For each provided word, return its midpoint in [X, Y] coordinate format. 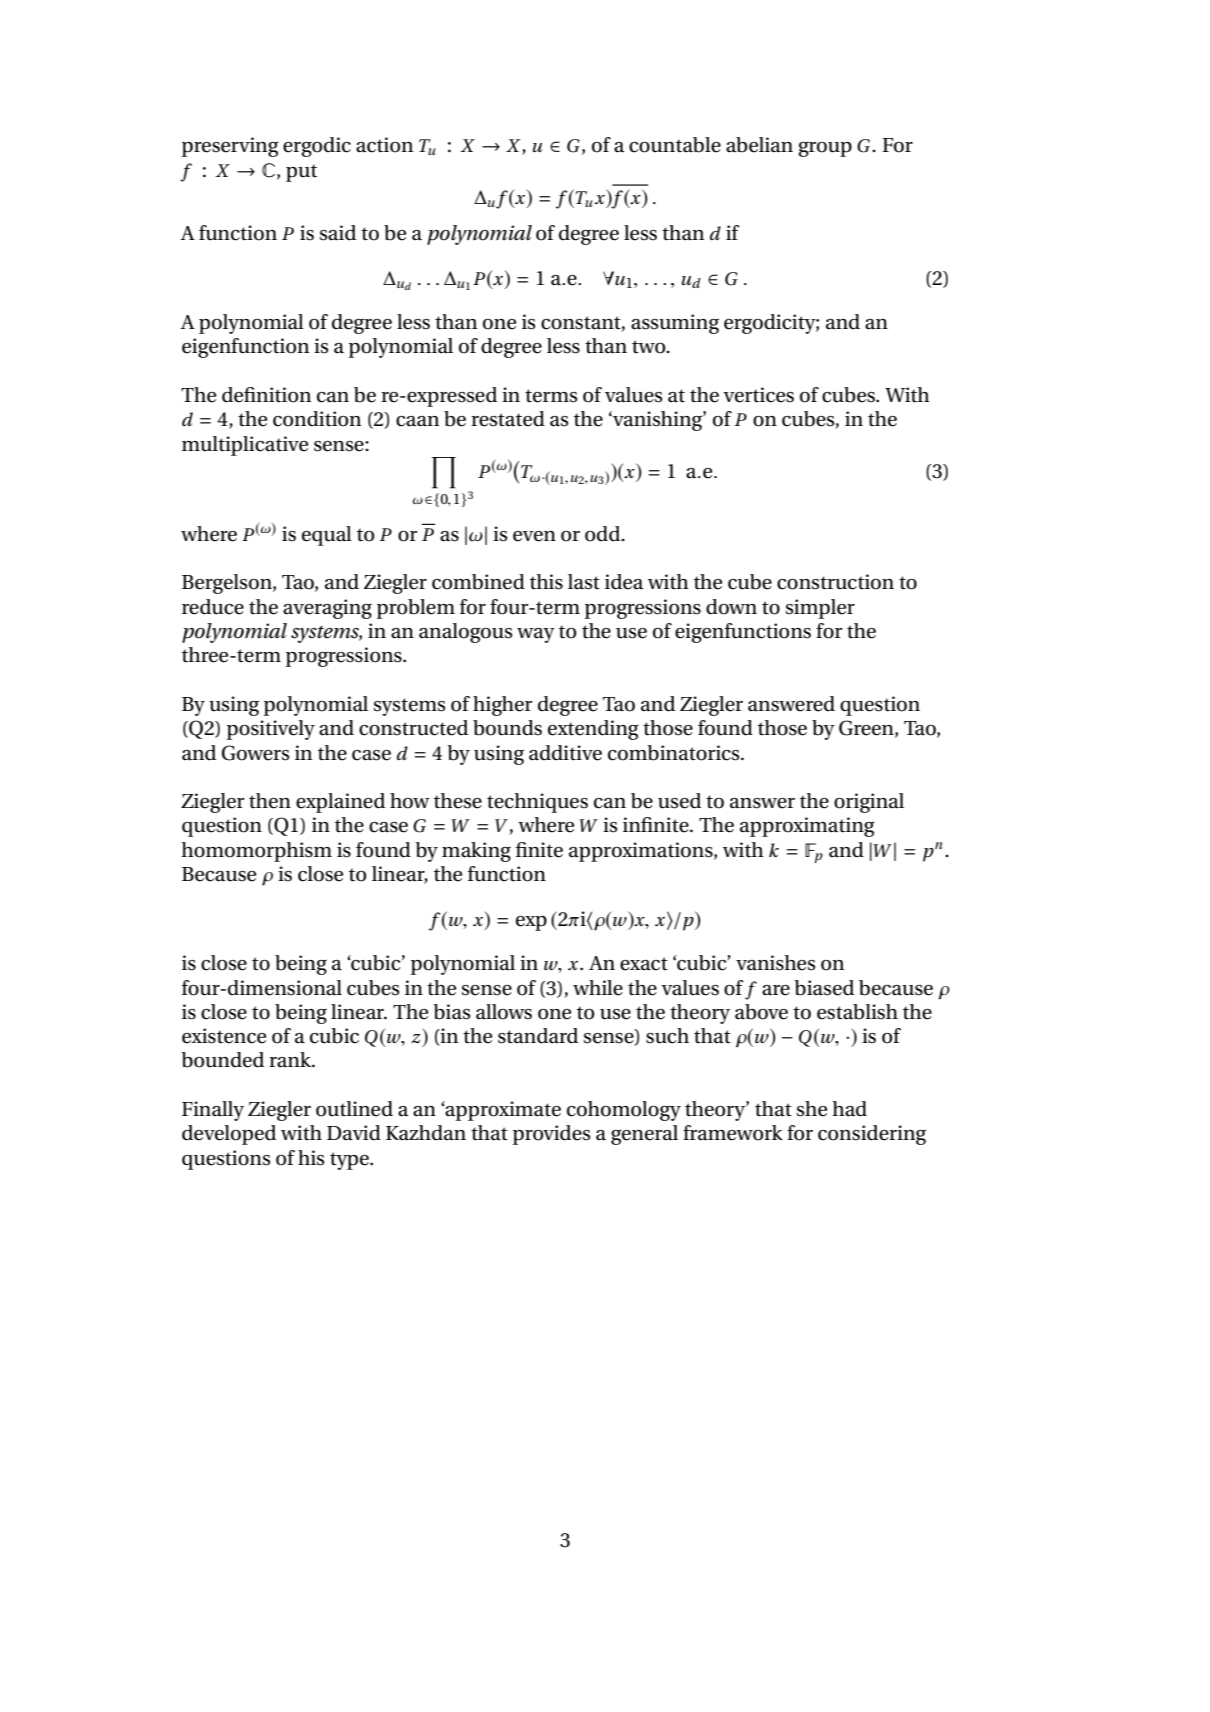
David [354, 1133]
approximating [807, 827]
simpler [820, 609]
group [825, 149]
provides [551, 1135]
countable [675, 145]
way [536, 635]
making [476, 852]
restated [508, 419]
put [301, 173]
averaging [327, 609]
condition [317, 419]
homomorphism [256, 852]
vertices [758, 395]
